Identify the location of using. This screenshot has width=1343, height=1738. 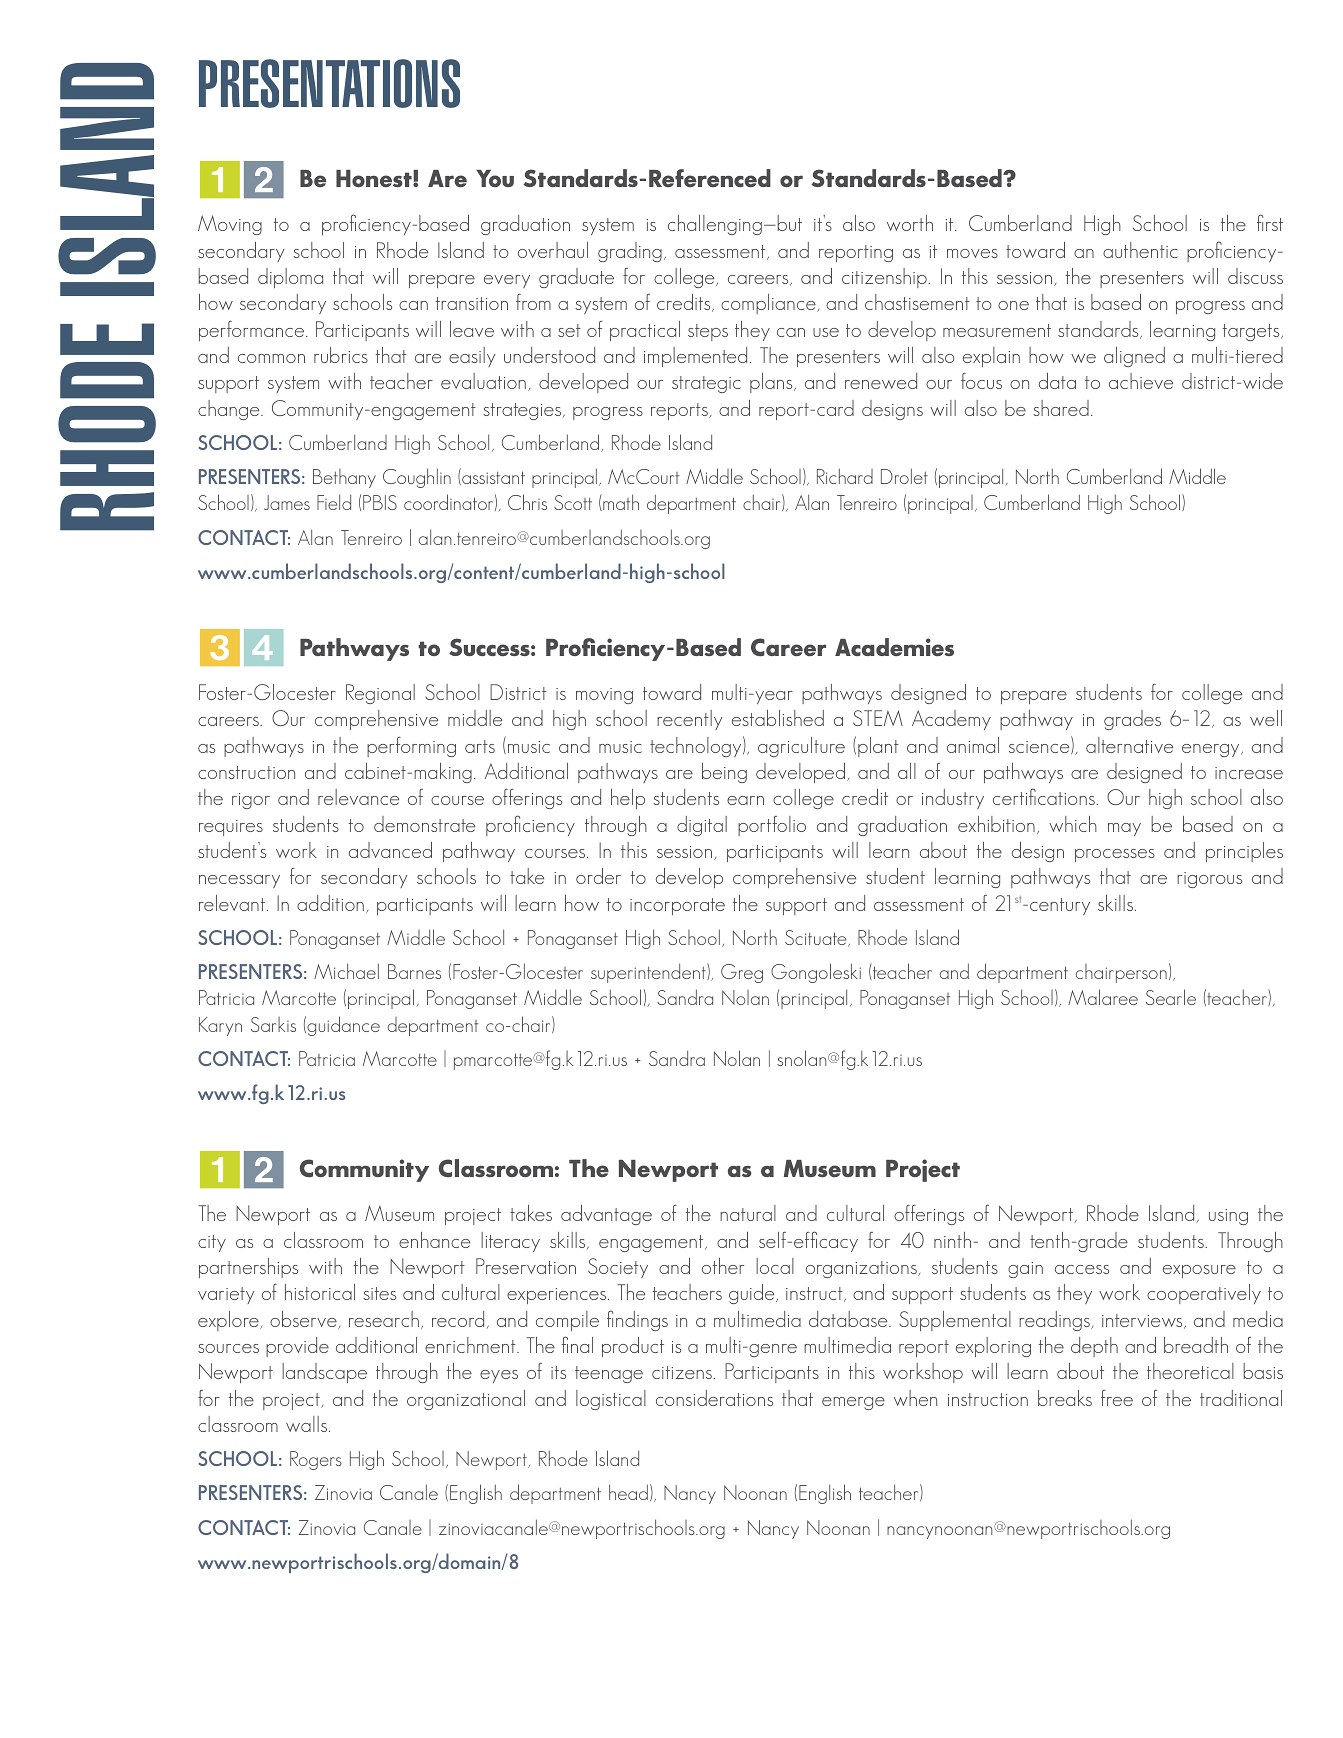
(1228, 1217).
